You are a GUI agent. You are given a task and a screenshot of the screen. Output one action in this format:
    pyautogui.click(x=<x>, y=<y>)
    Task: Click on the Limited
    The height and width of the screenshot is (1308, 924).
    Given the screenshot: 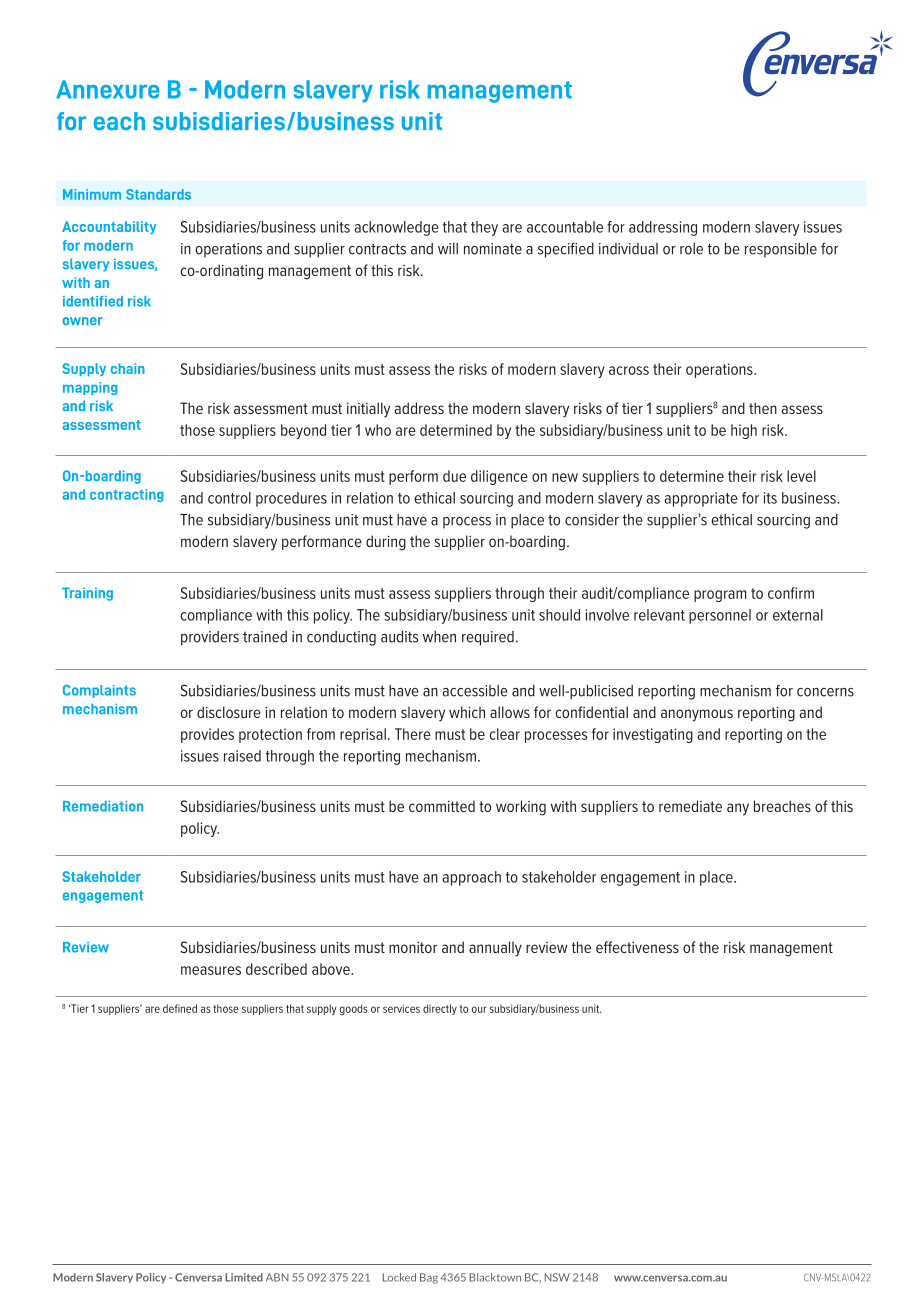 What is the action you would take?
    pyautogui.click(x=244, y=1277)
